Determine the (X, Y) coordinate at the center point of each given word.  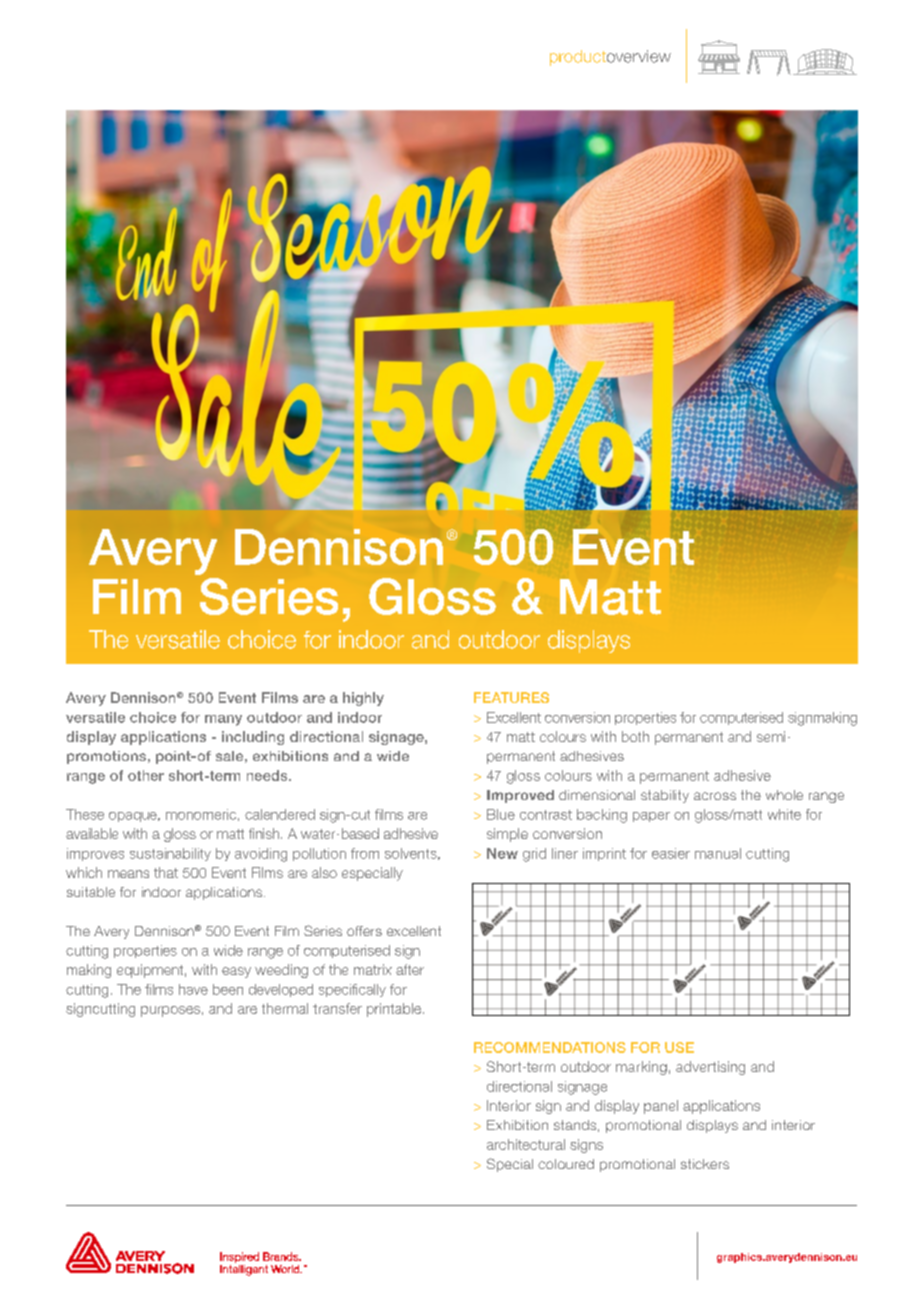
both (635, 736)
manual (718, 853)
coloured (566, 1164)
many (223, 720)
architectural (526, 1144)
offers (364, 931)
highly (363, 699)
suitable (91, 892)
